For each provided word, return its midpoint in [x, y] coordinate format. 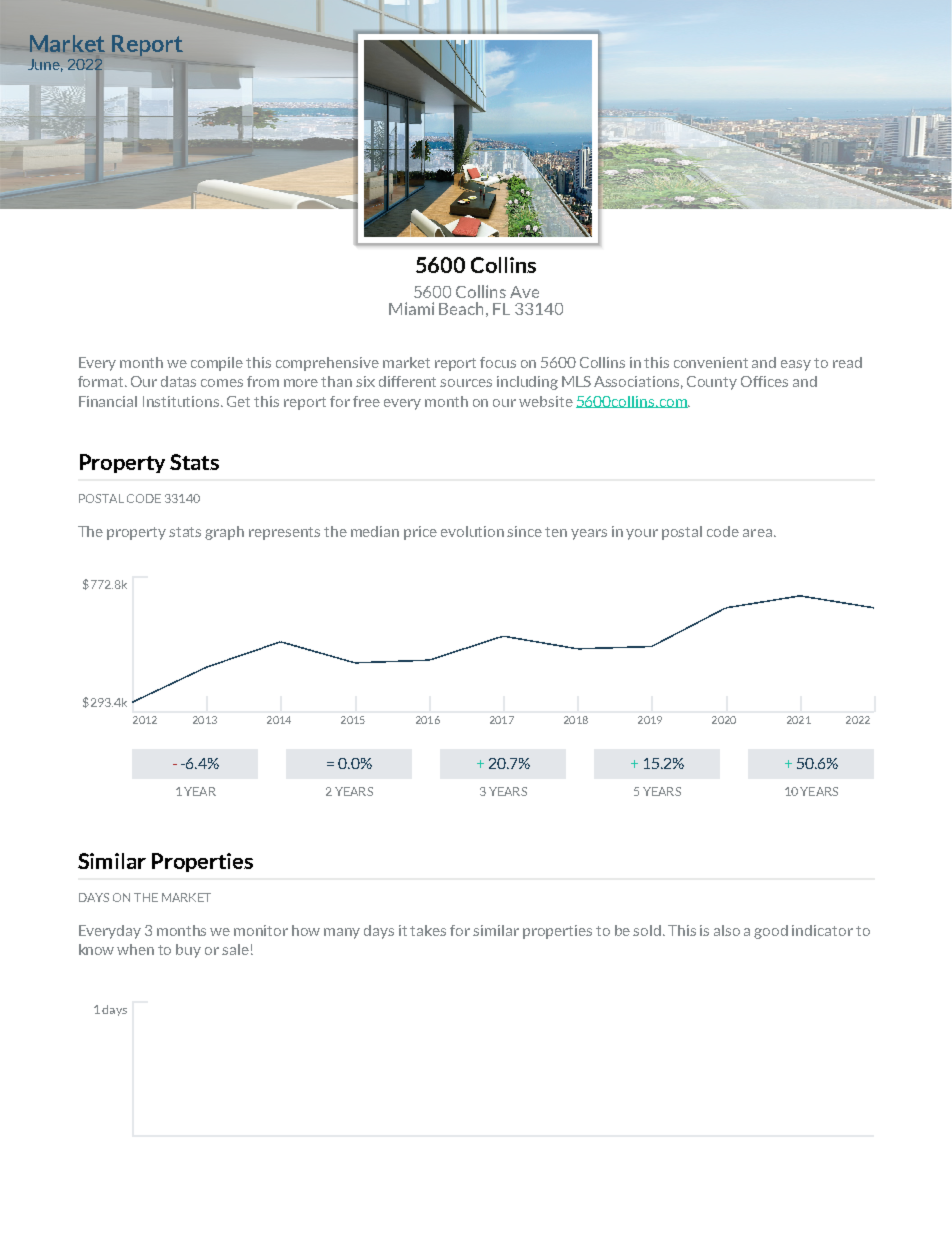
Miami [411, 308]
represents [284, 533]
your [642, 534]
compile [217, 364]
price [420, 533]
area [757, 533]
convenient [711, 362]
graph [224, 533]
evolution [472, 531]
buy [188, 951]
